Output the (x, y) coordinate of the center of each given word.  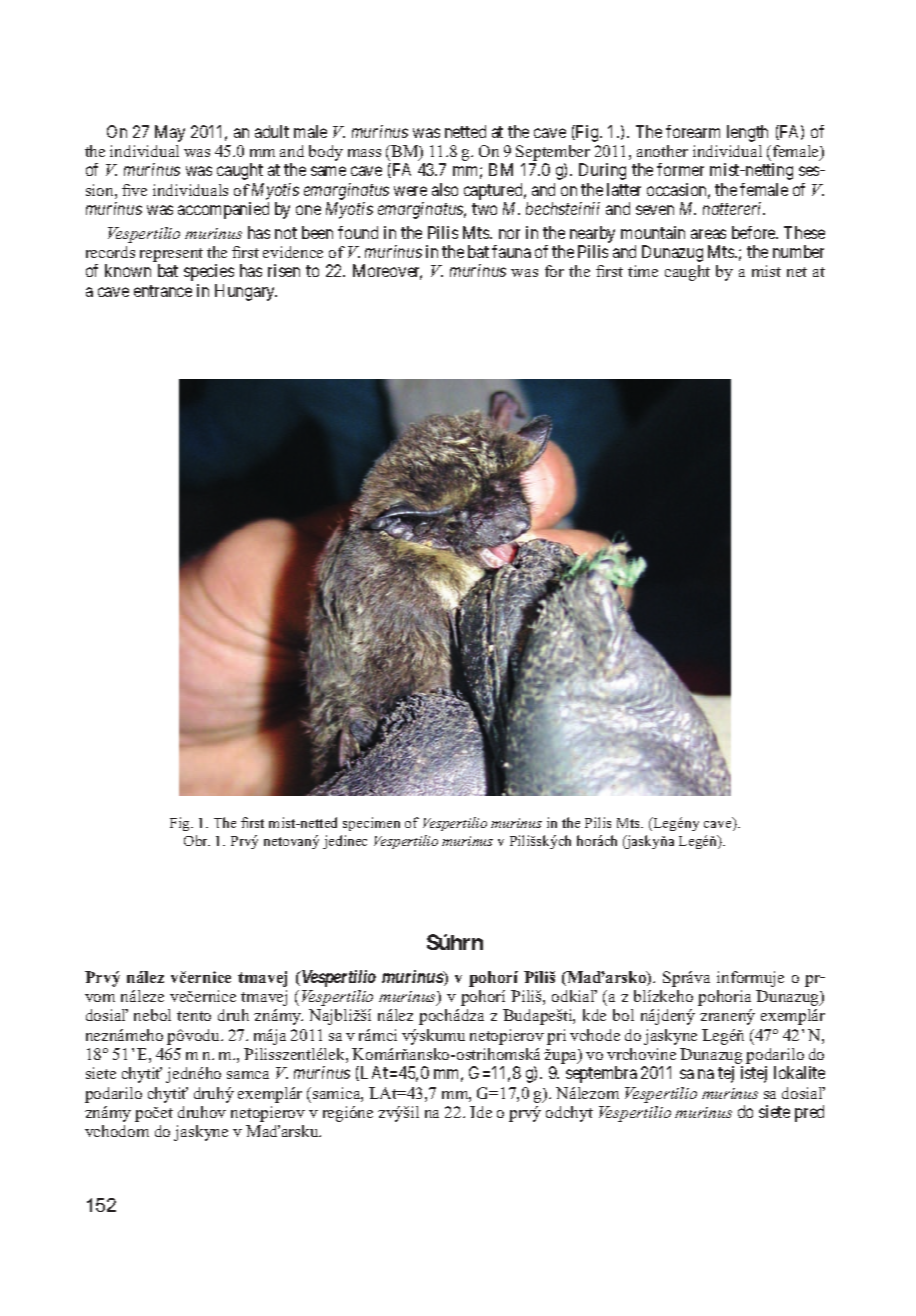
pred (809, 1113)
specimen (371, 824)
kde (594, 1015)
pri (556, 1037)
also (445, 189)
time (643, 271)
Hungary (246, 292)
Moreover (387, 272)
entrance (163, 291)
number (798, 251)
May (170, 133)
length (747, 133)
